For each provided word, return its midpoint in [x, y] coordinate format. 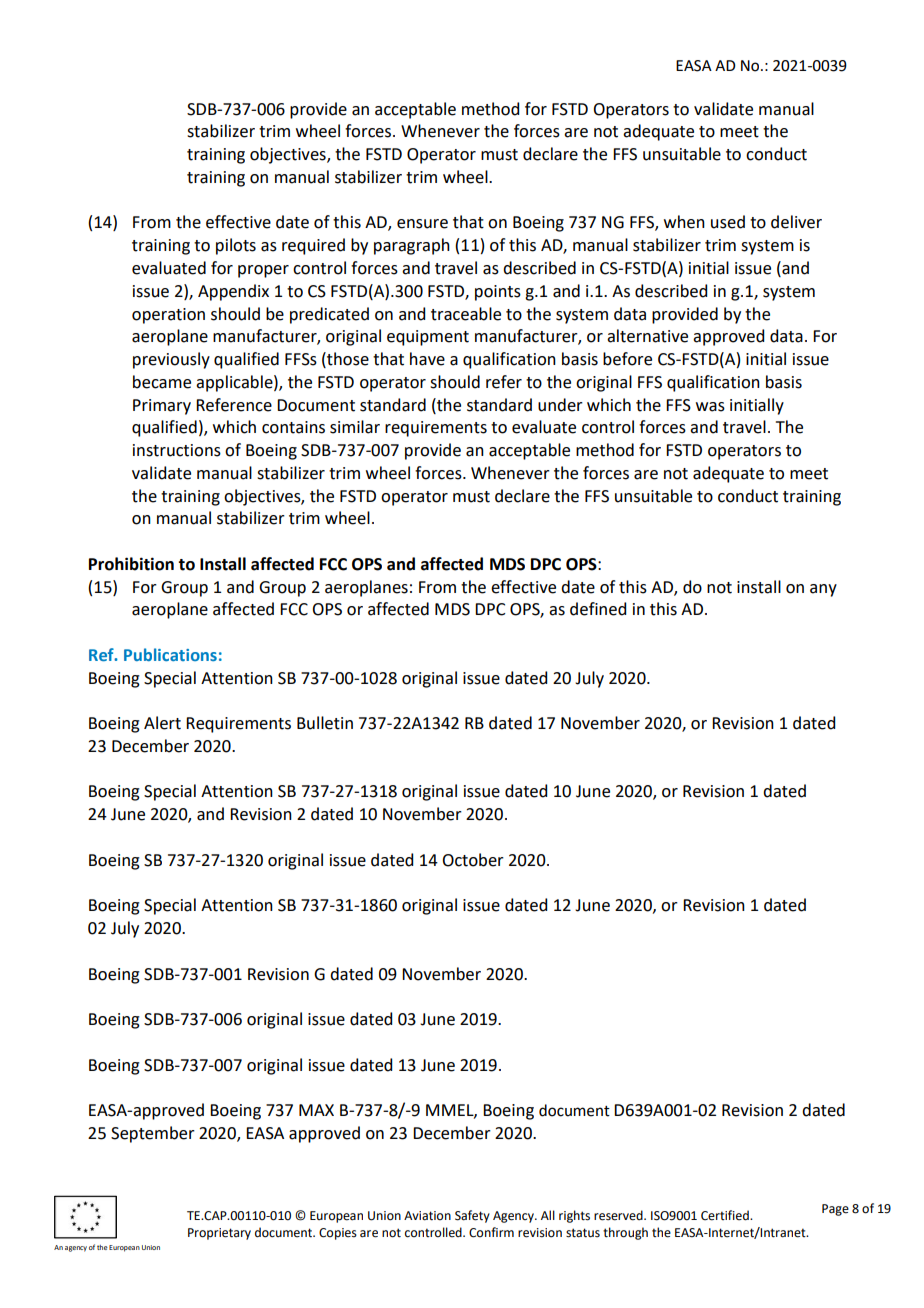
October [473, 860]
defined [598, 609]
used [728, 222]
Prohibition [131, 564]
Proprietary [219, 1234]
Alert [162, 723]
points [498, 293]
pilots [236, 246]
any [823, 590]
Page [835, 1210]
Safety [472, 1216]
